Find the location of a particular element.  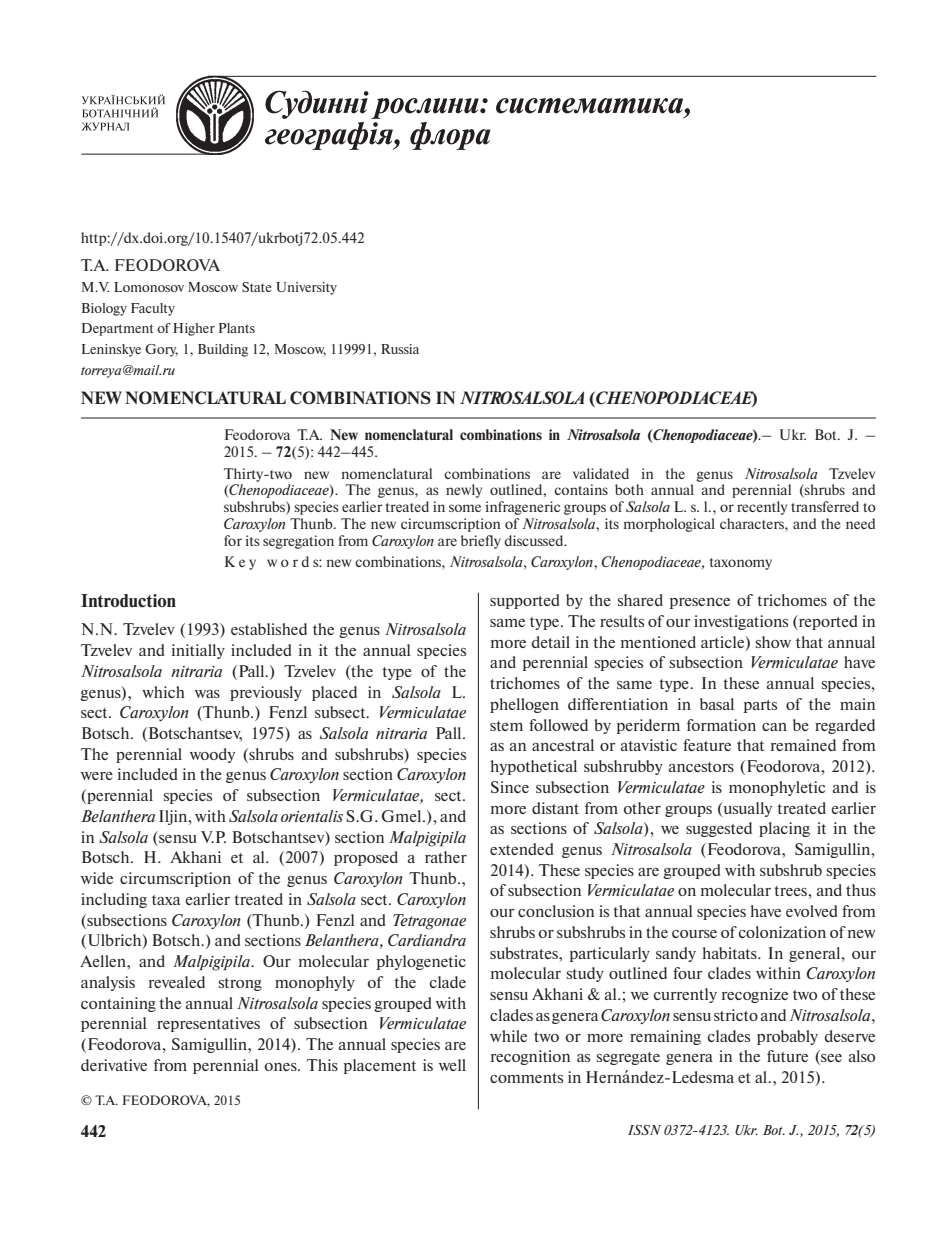

Russia is located at coordinates (400, 349).
